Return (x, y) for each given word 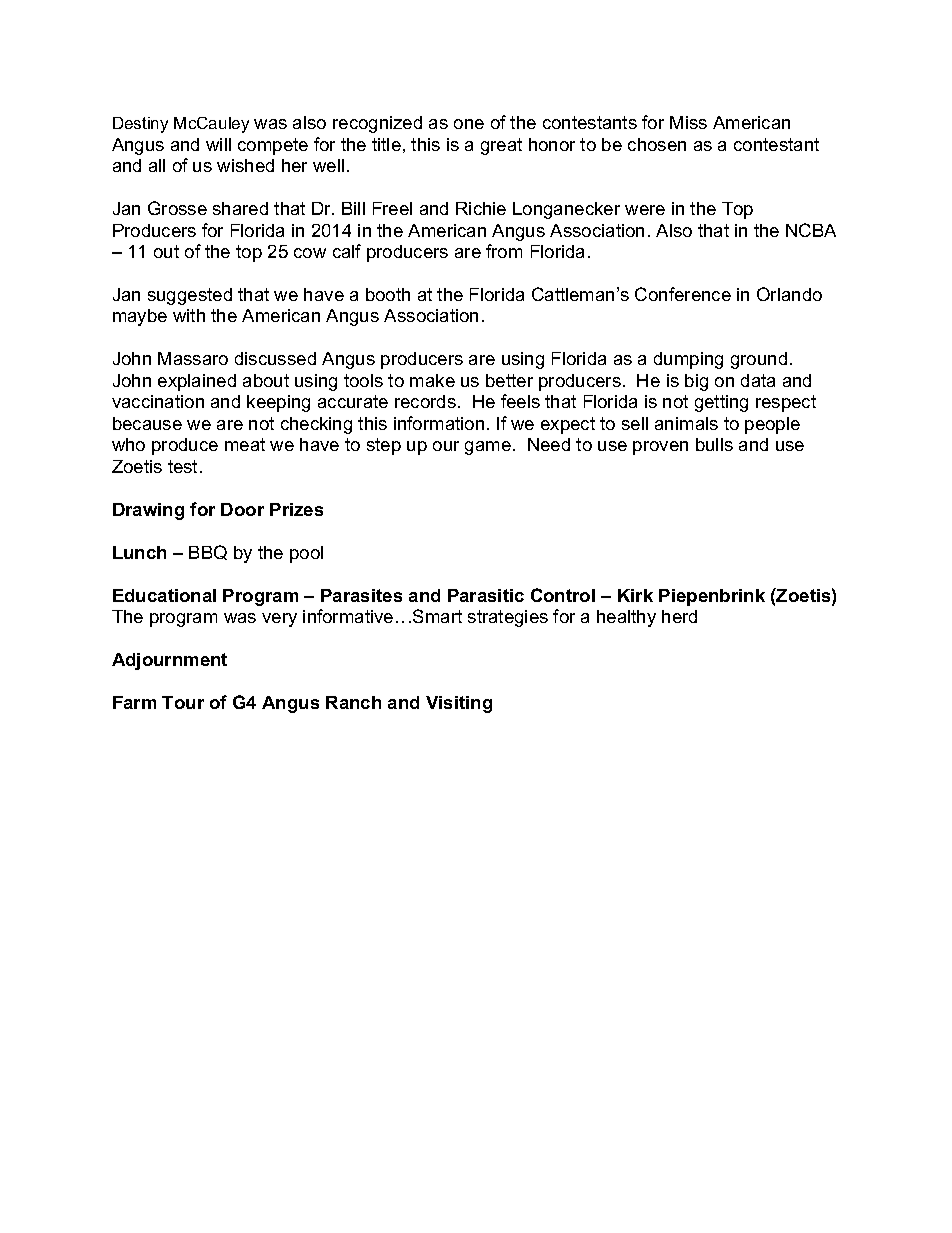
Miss (688, 122)
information (439, 423)
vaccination (158, 401)
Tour (183, 702)
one (469, 124)
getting (721, 403)
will (218, 144)
